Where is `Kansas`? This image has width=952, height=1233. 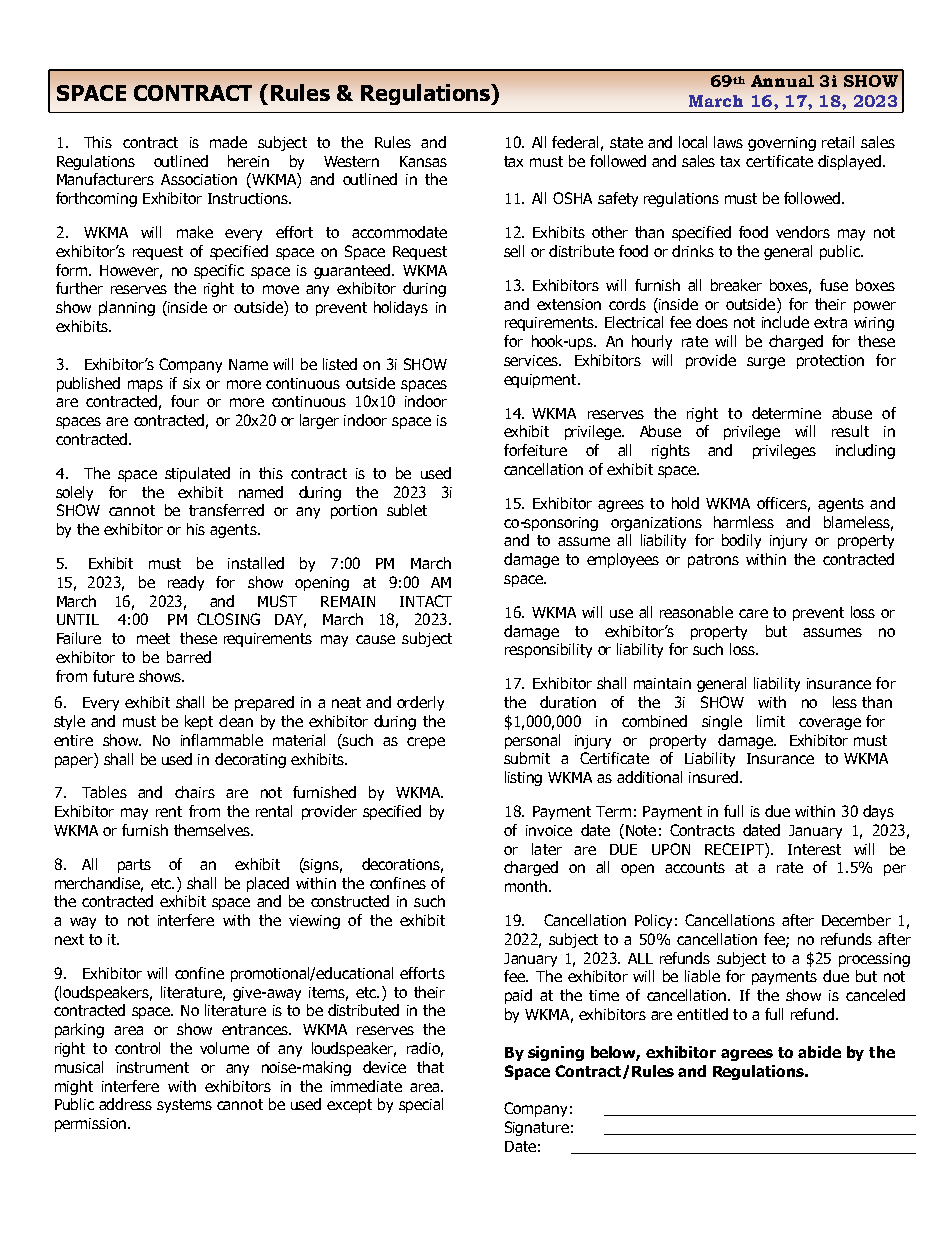
Kansas is located at coordinates (423, 161).
